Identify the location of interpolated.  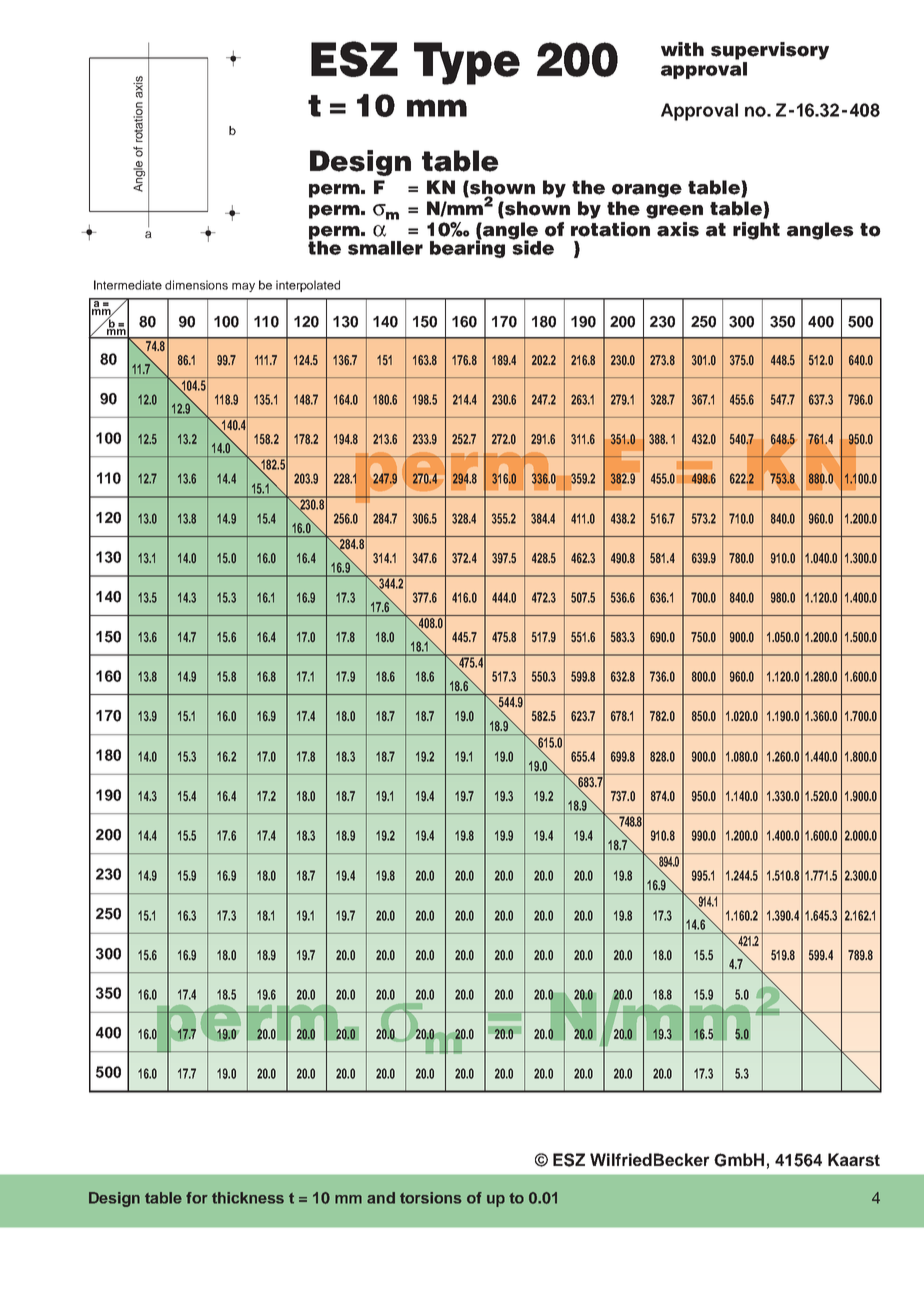
(308, 286).
